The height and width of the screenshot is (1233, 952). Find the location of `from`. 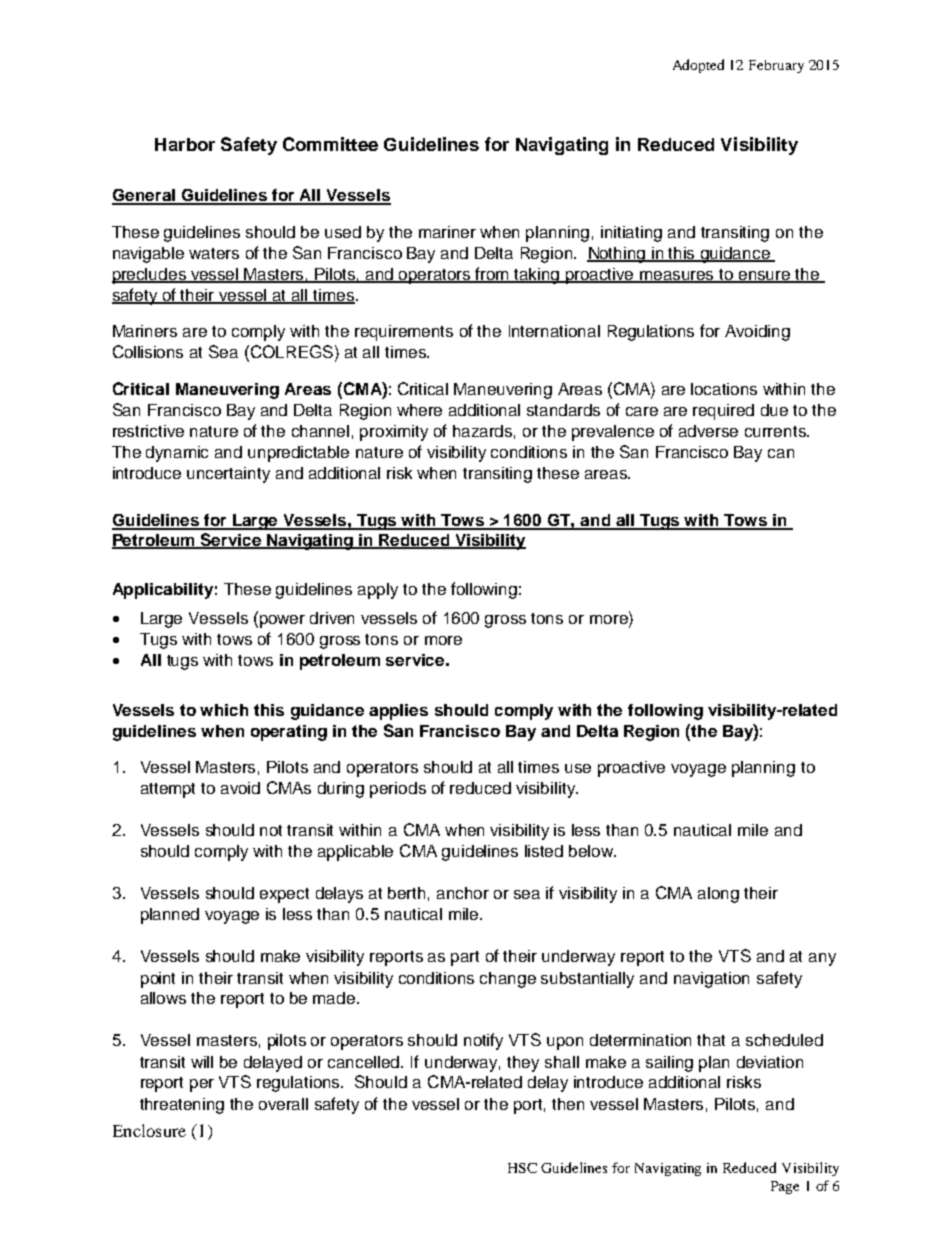

from is located at coordinates (493, 274).
